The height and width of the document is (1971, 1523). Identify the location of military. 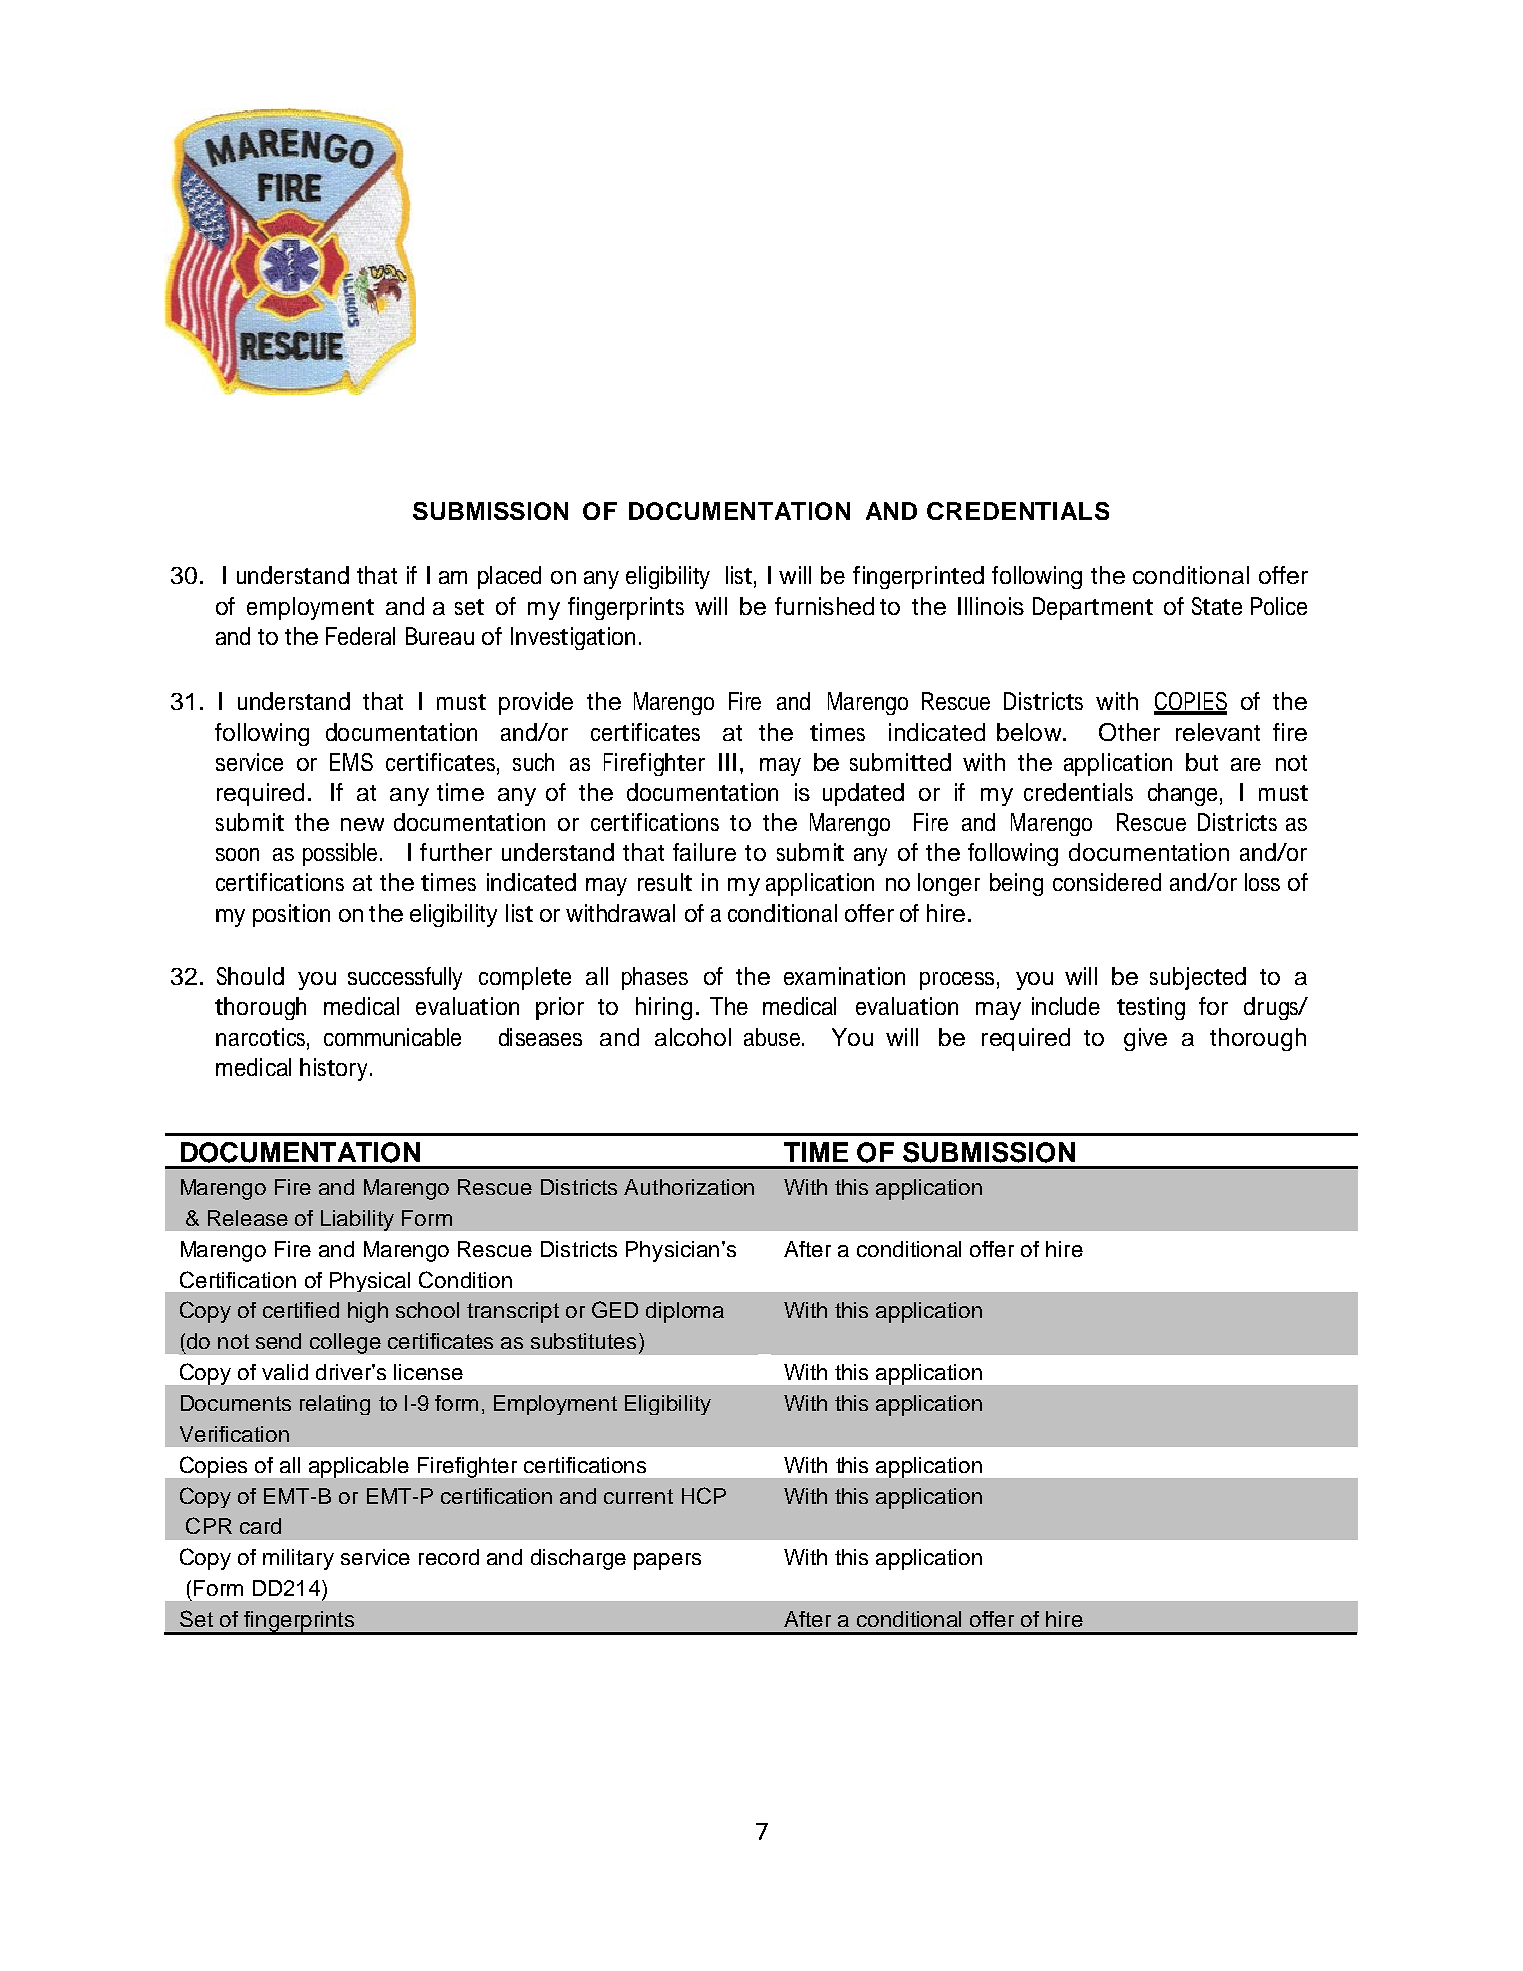
(298, 1559).
